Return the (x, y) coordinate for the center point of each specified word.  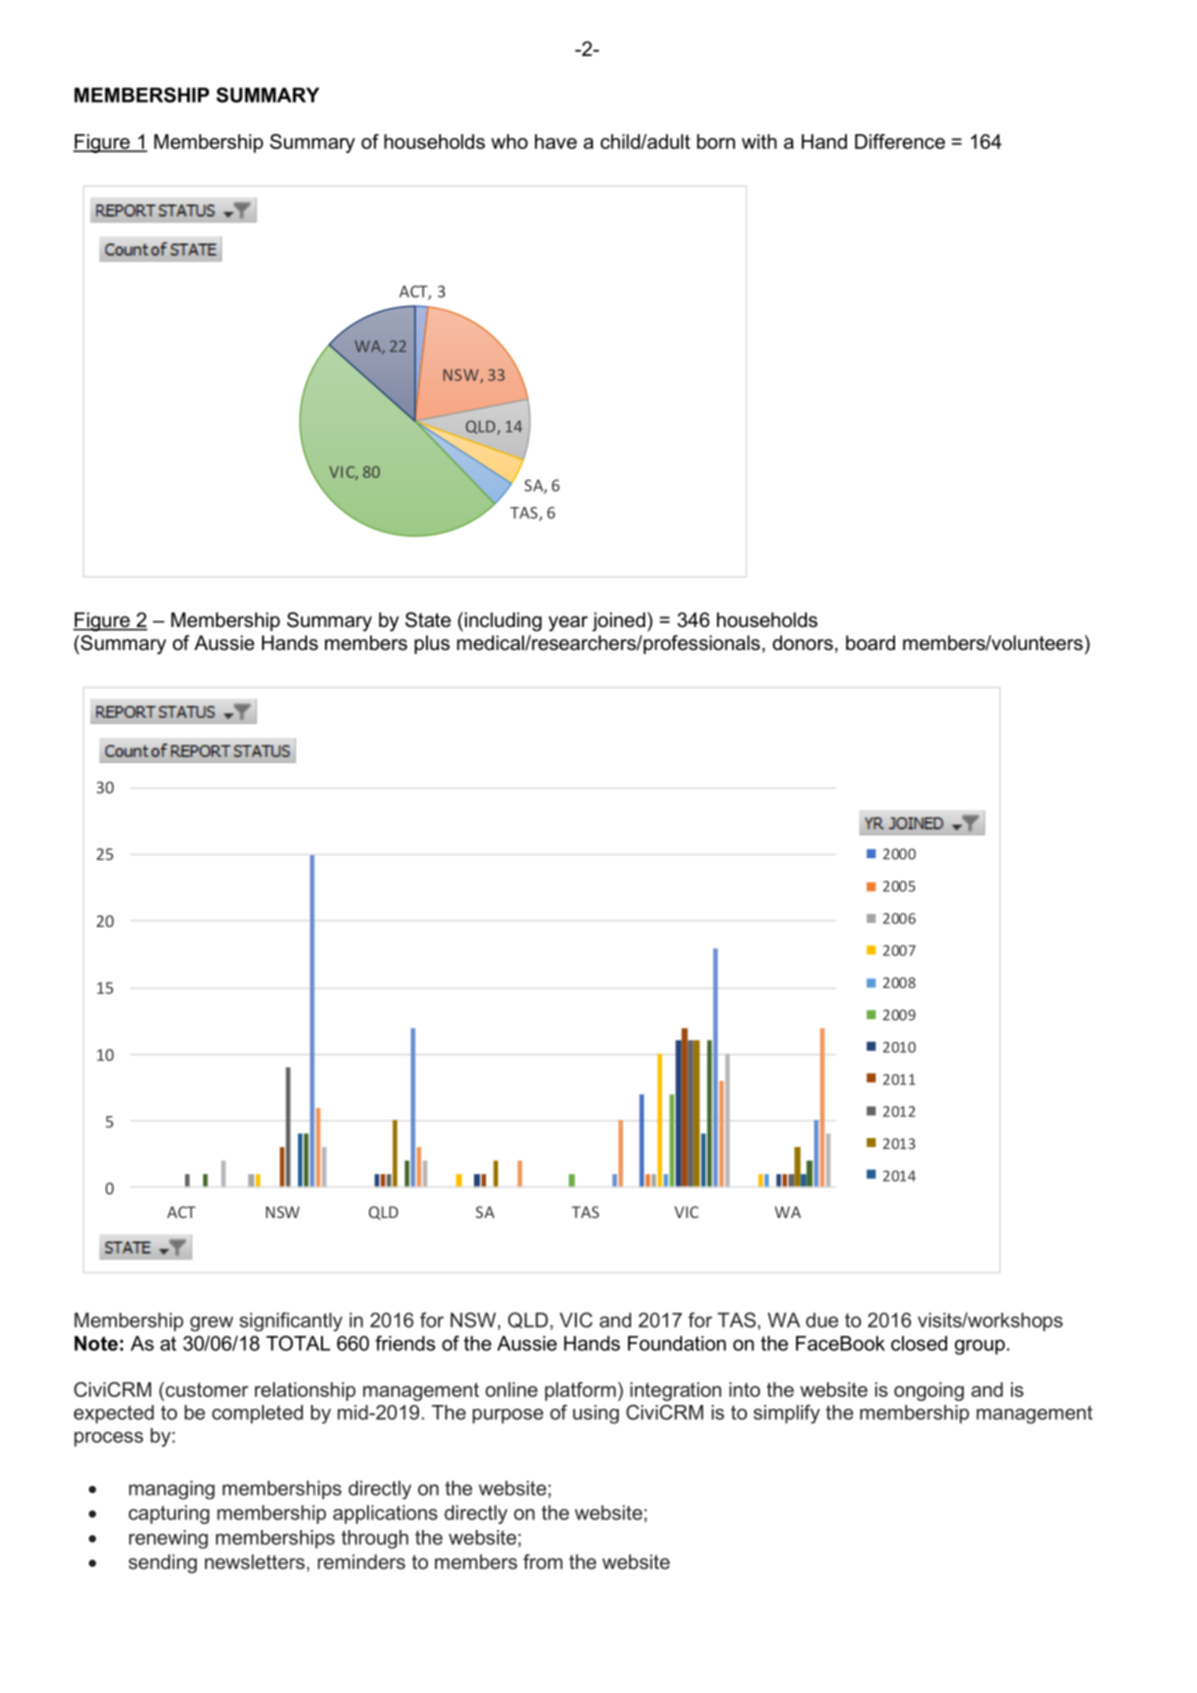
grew (211, 1324)
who (509, 141)
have (556, 141)
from (543, 1561)
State (428, 620)
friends (405, 1343)
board (870, 643)
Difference (900, 141)
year (568, 624)
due (822, 1320)
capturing (169, 1514)
